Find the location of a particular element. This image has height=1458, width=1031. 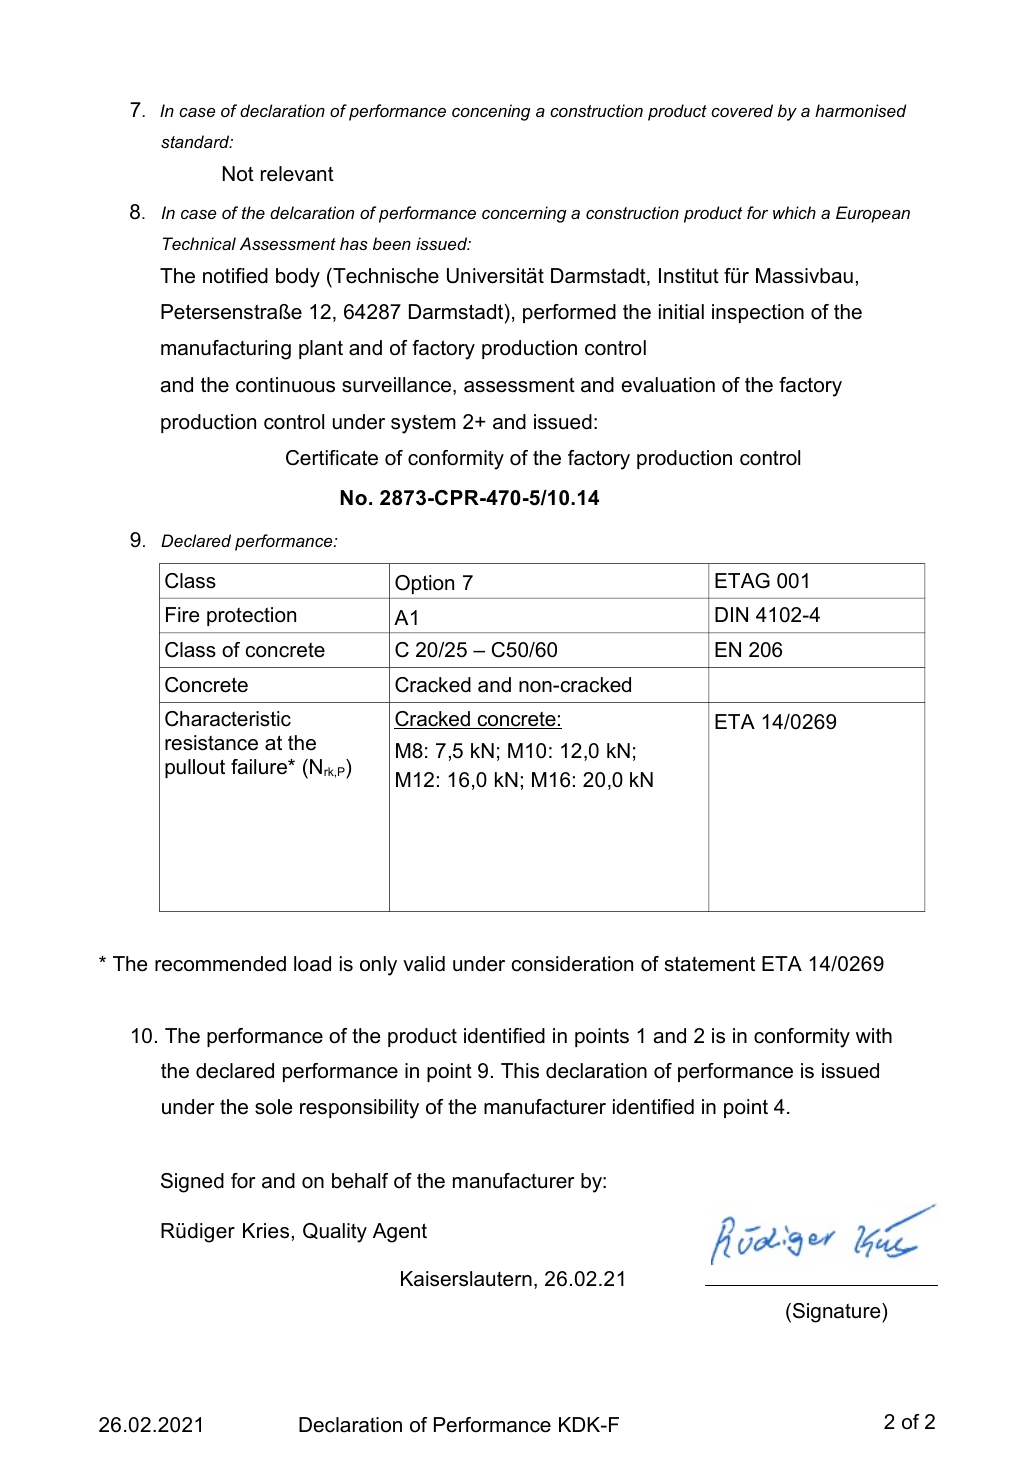

concerning is located at coordinates (524, 214).
